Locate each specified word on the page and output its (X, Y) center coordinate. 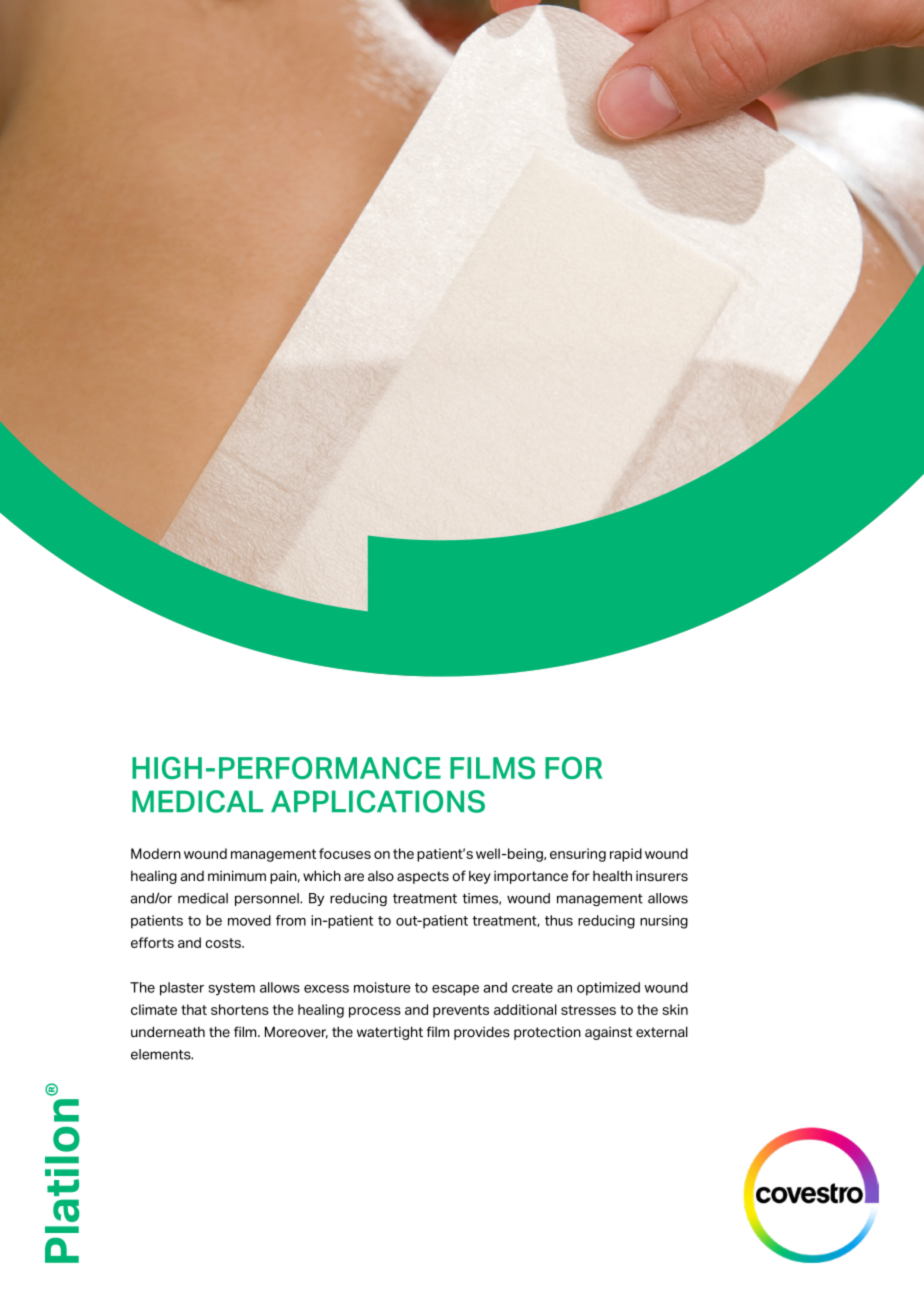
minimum (237, 875)
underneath (168, 1032)
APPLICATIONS (378, 801)
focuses (345, 853)
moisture (382, 987)
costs (224, 943)
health (612, 876)
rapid (626, 855)
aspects (423, 877)
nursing (664, 922)
